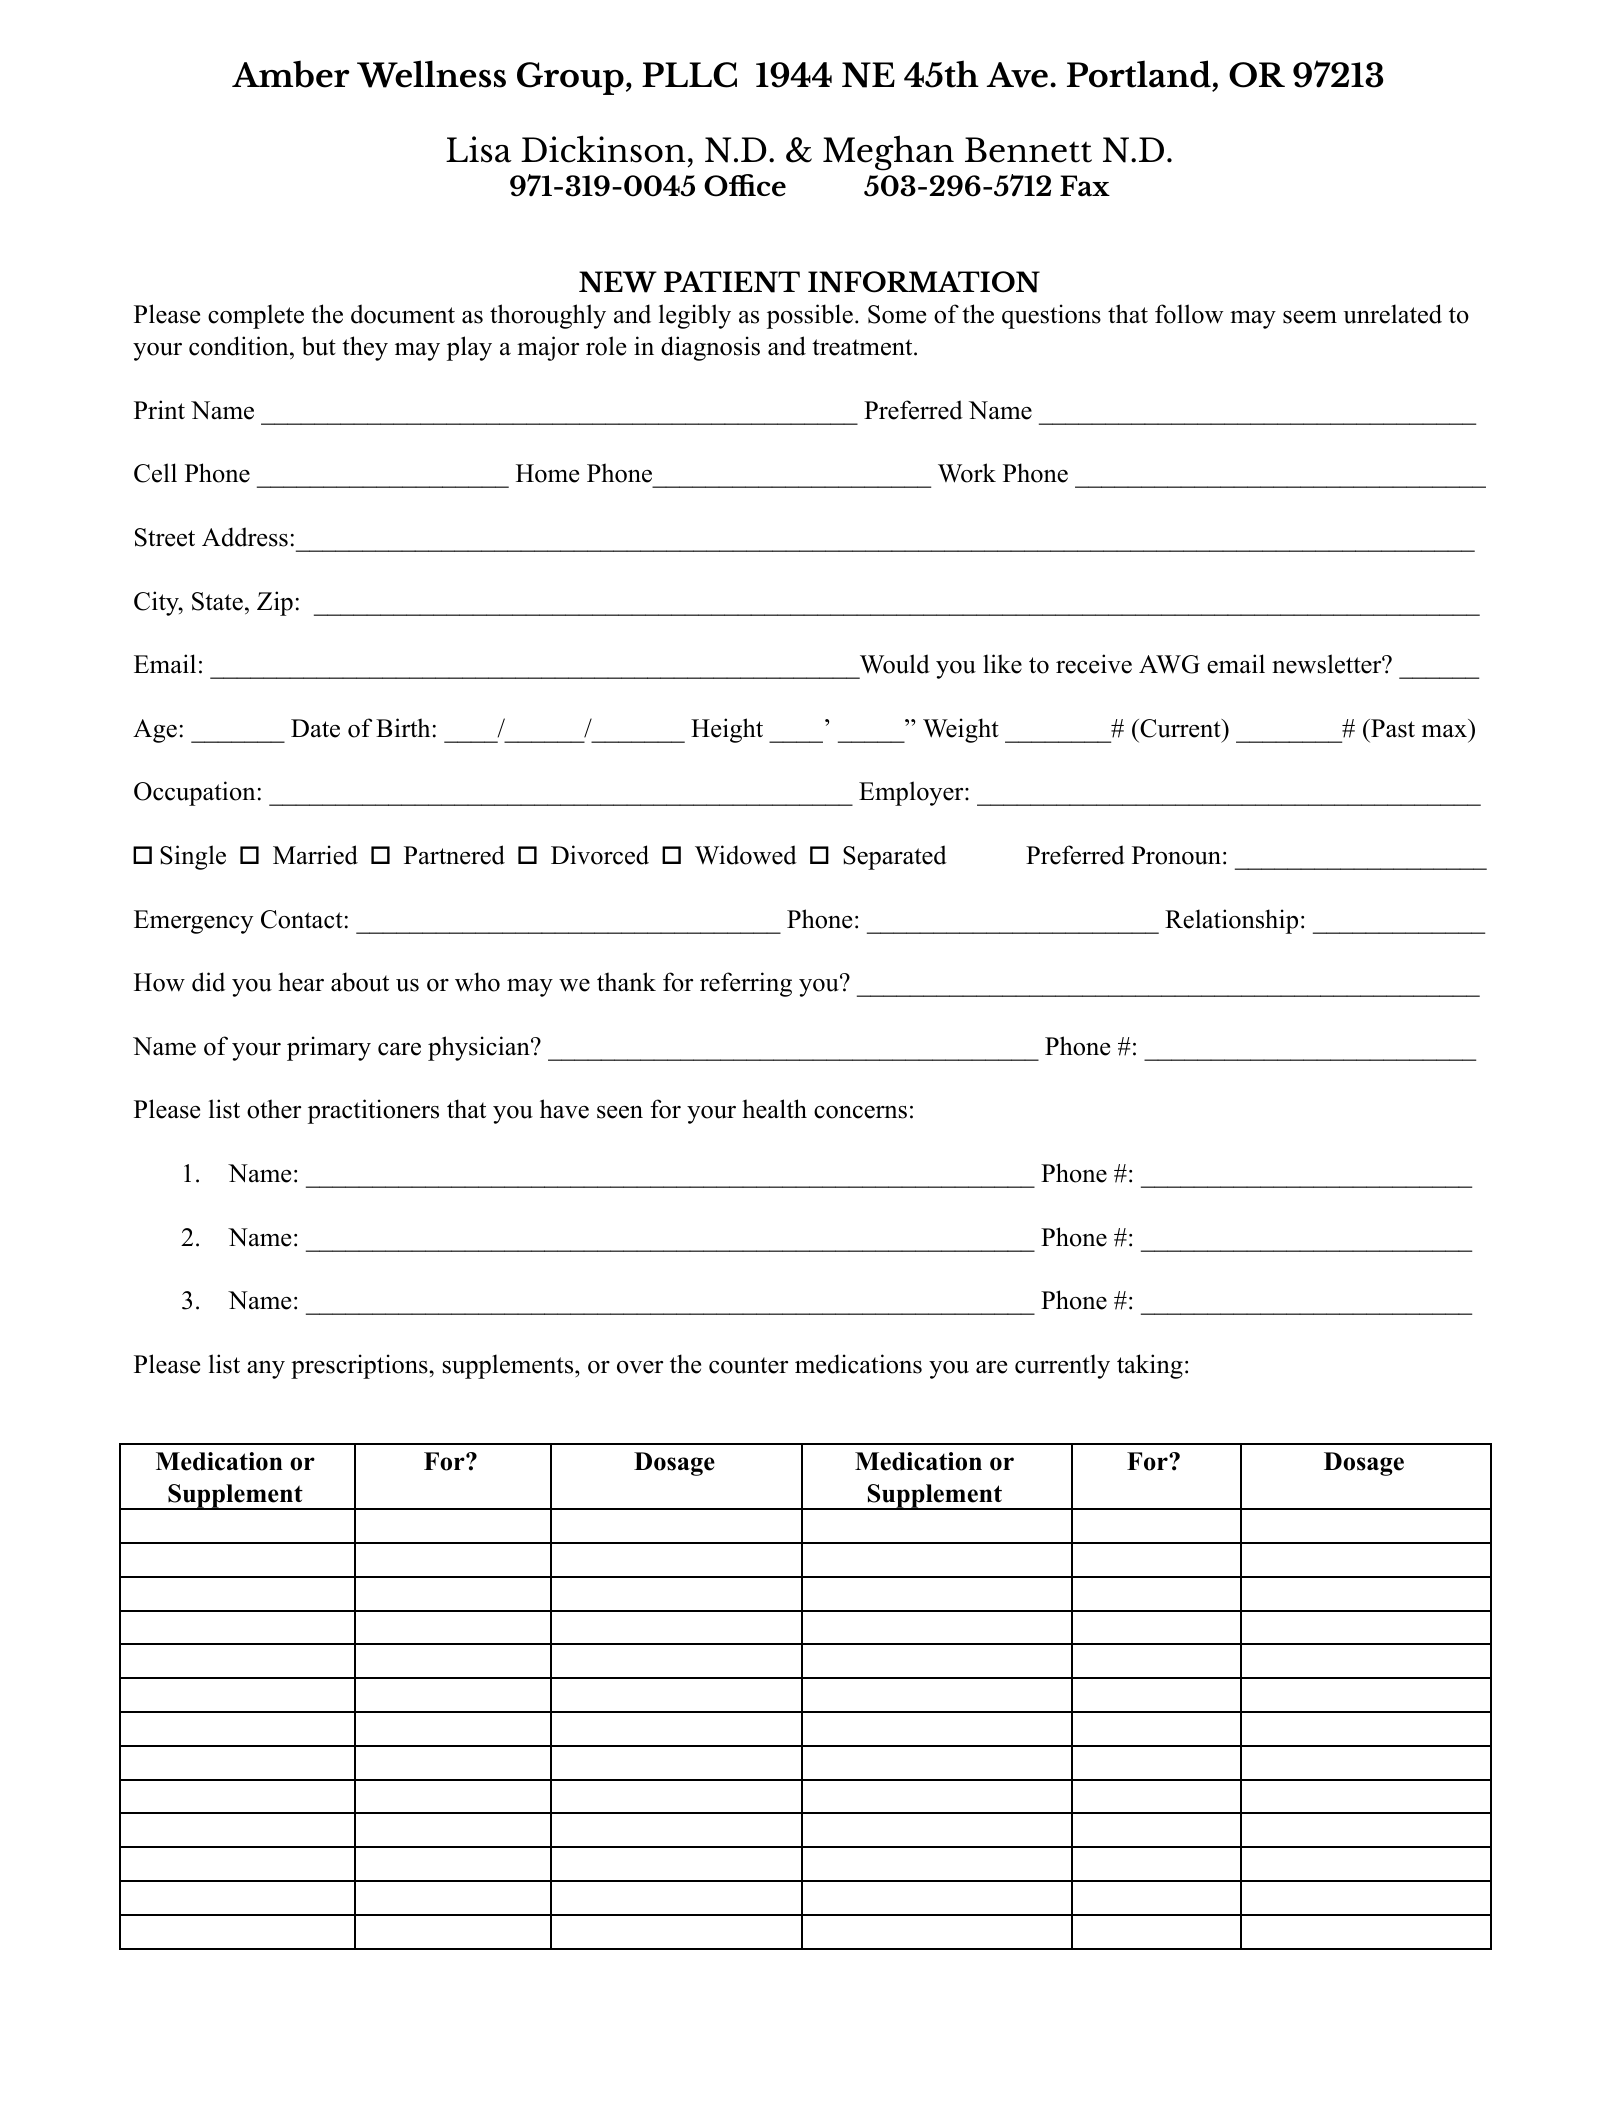 This page has height=2102, width=1624. I want to click on prescriptions, so click(360, 1366).
